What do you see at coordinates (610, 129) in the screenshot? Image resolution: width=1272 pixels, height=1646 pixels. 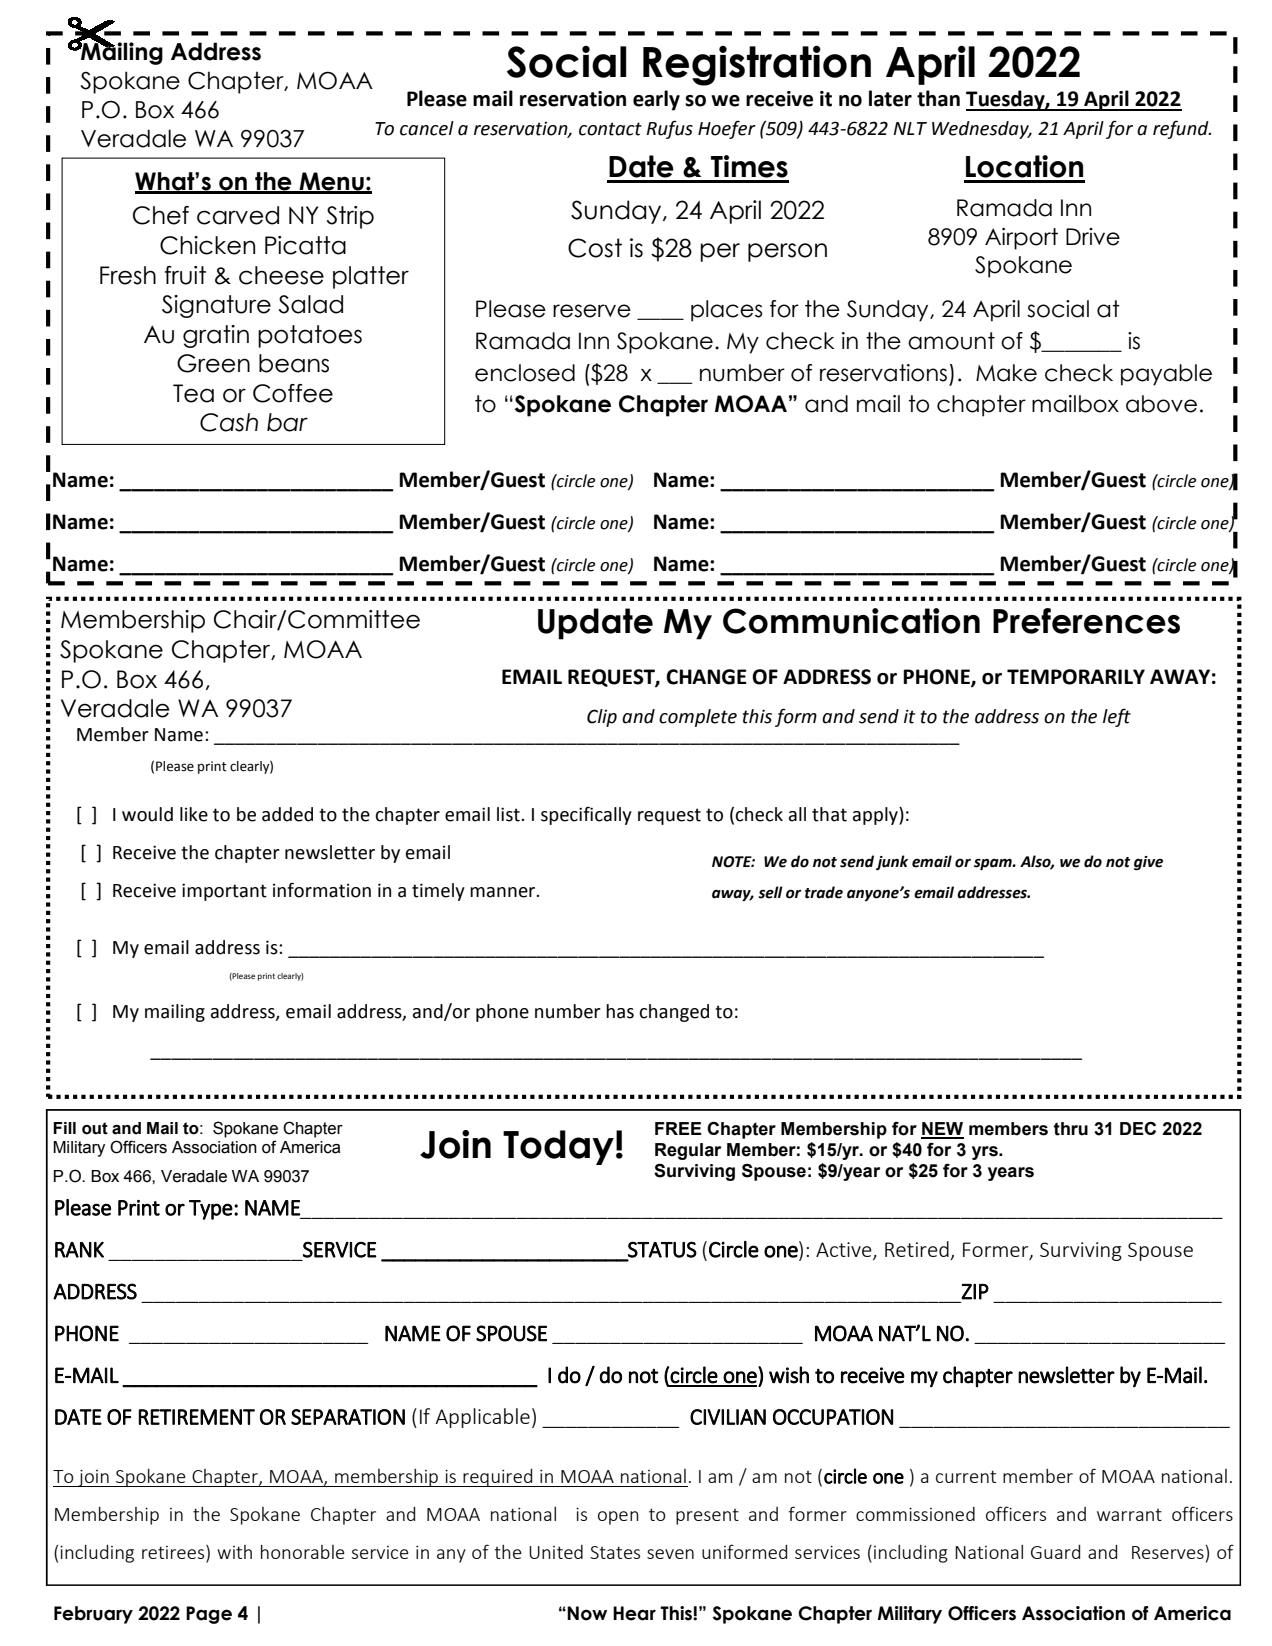 I see `contact` at bounding box center [610, 129].
